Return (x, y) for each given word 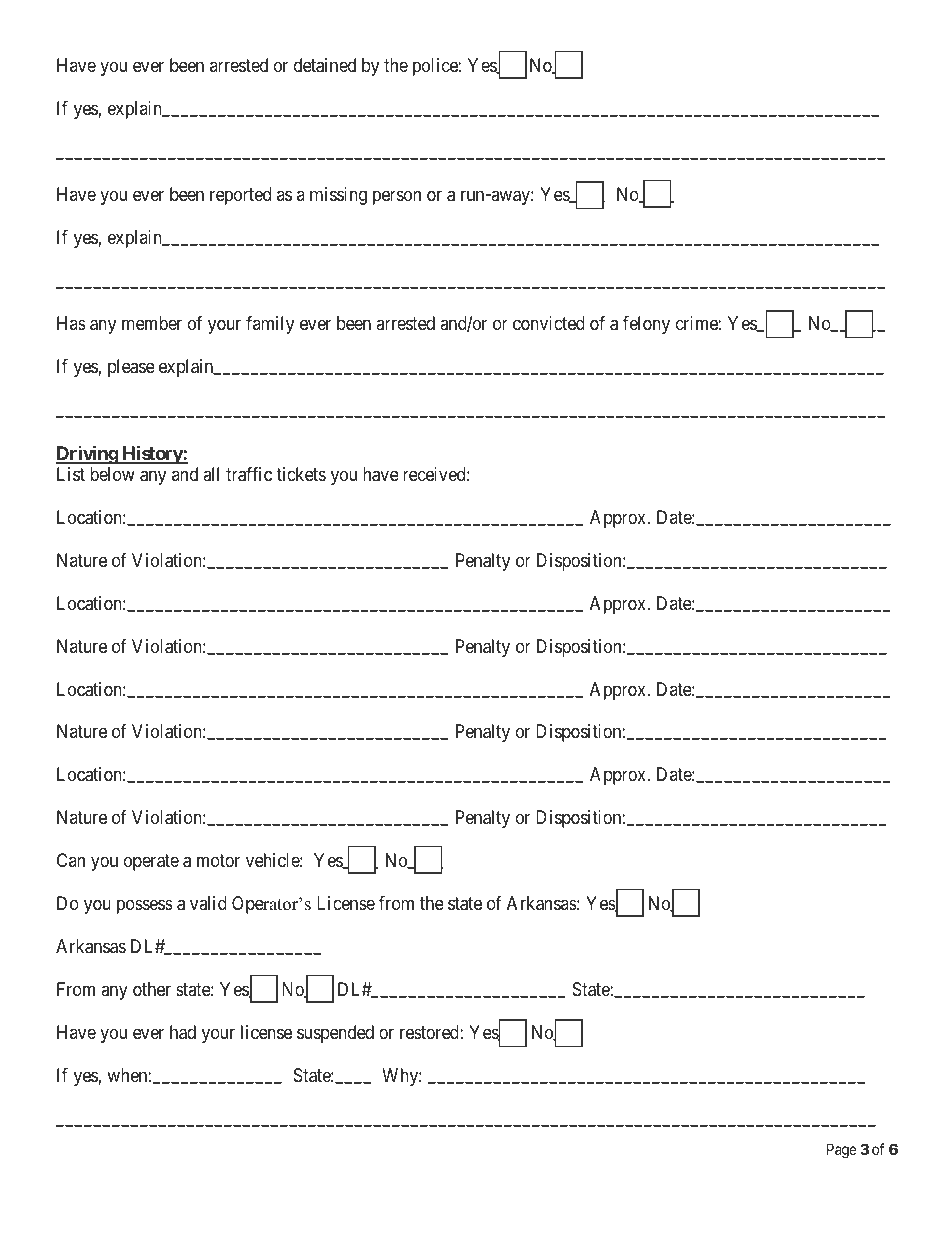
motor (218, 861)
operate (151, 863)
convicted (549, 323)
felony (646, 325)
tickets (301, 474)
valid (208, 903)
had (183, 1032)
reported (240, 196)
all (211, 474)
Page (842, 1151)
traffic (249, 474)
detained (325, 65)
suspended (335, 1034)
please (131, 368)
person (397, 198)
